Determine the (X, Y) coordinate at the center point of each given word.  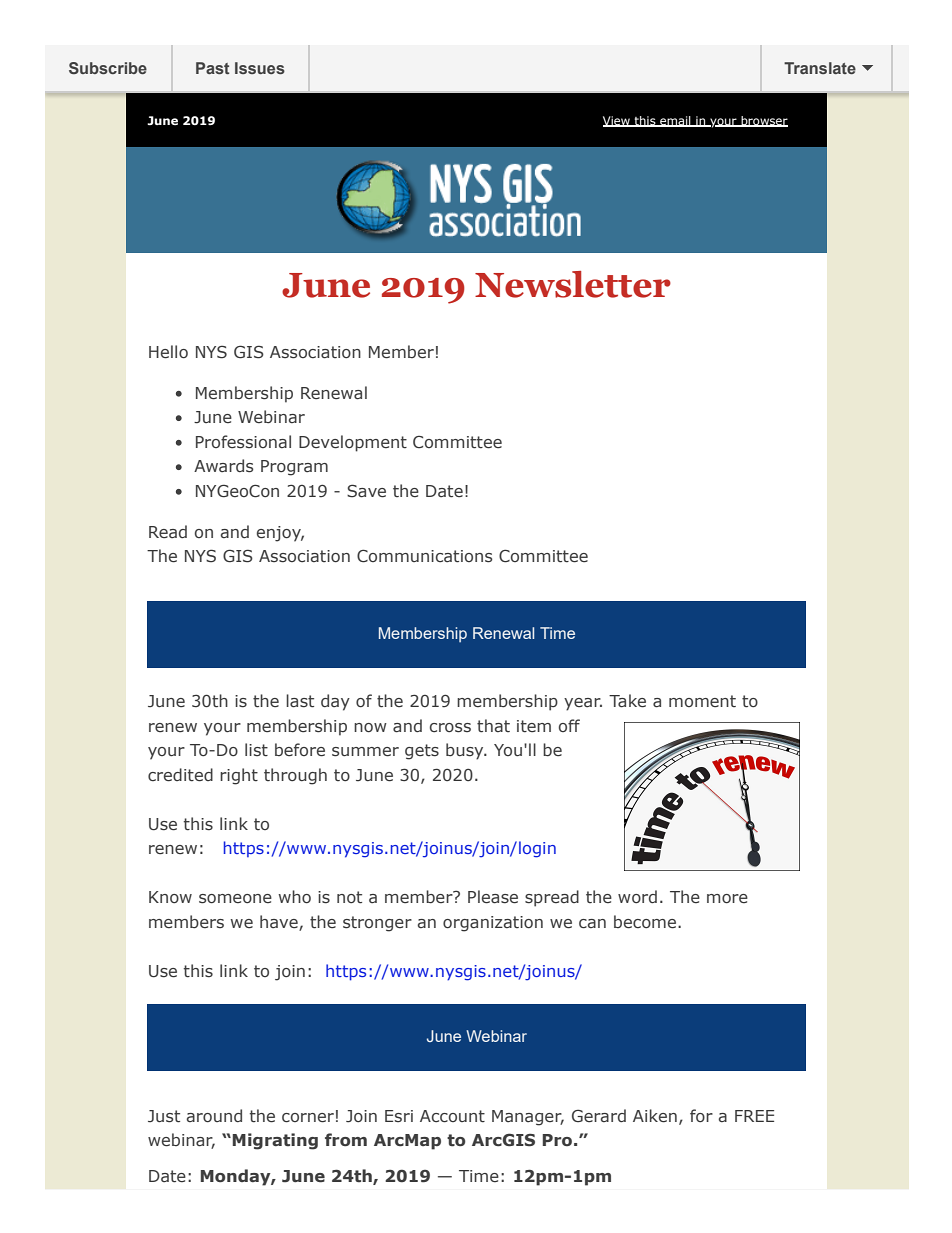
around (214, 1115)
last (300, 701)
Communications (424, 556)
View (617, 121)
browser (763, 121)
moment (702, 701)
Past (212, 68)
